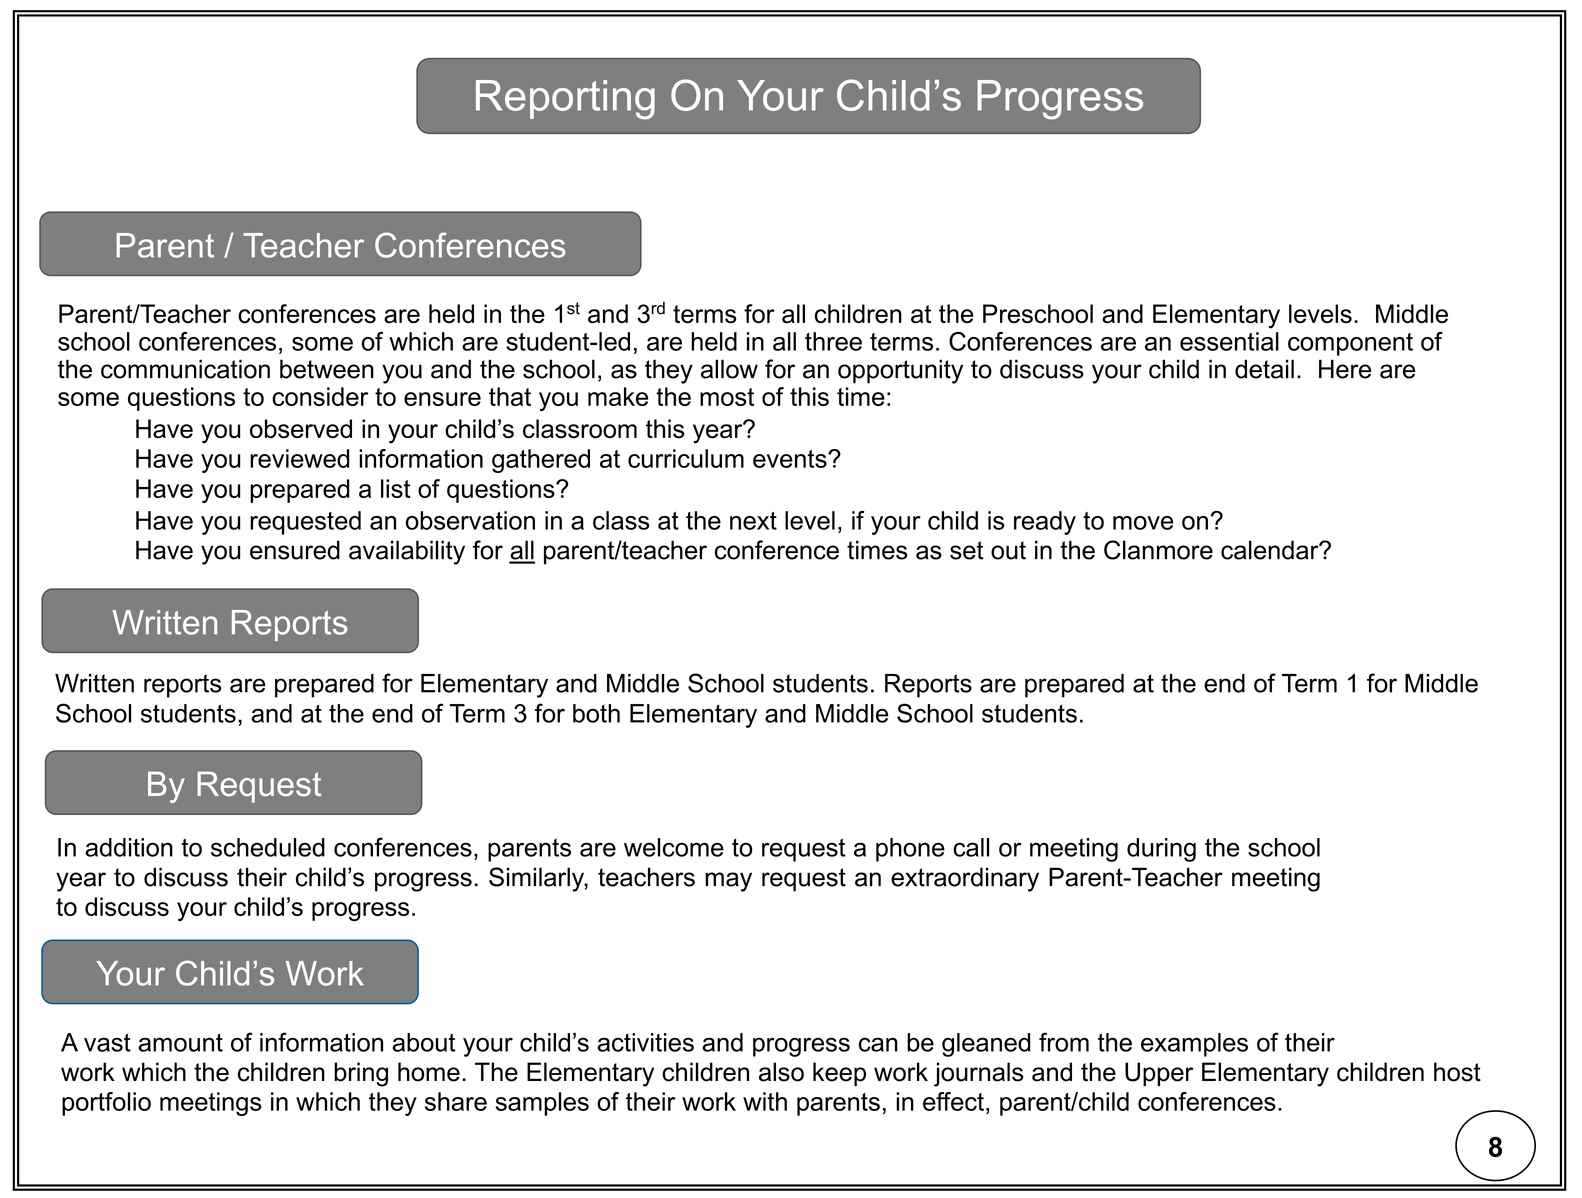 The image size is (1582, 1198). Describe the element at coordinates (781, 1072) in the page. I see `also` at that location.
